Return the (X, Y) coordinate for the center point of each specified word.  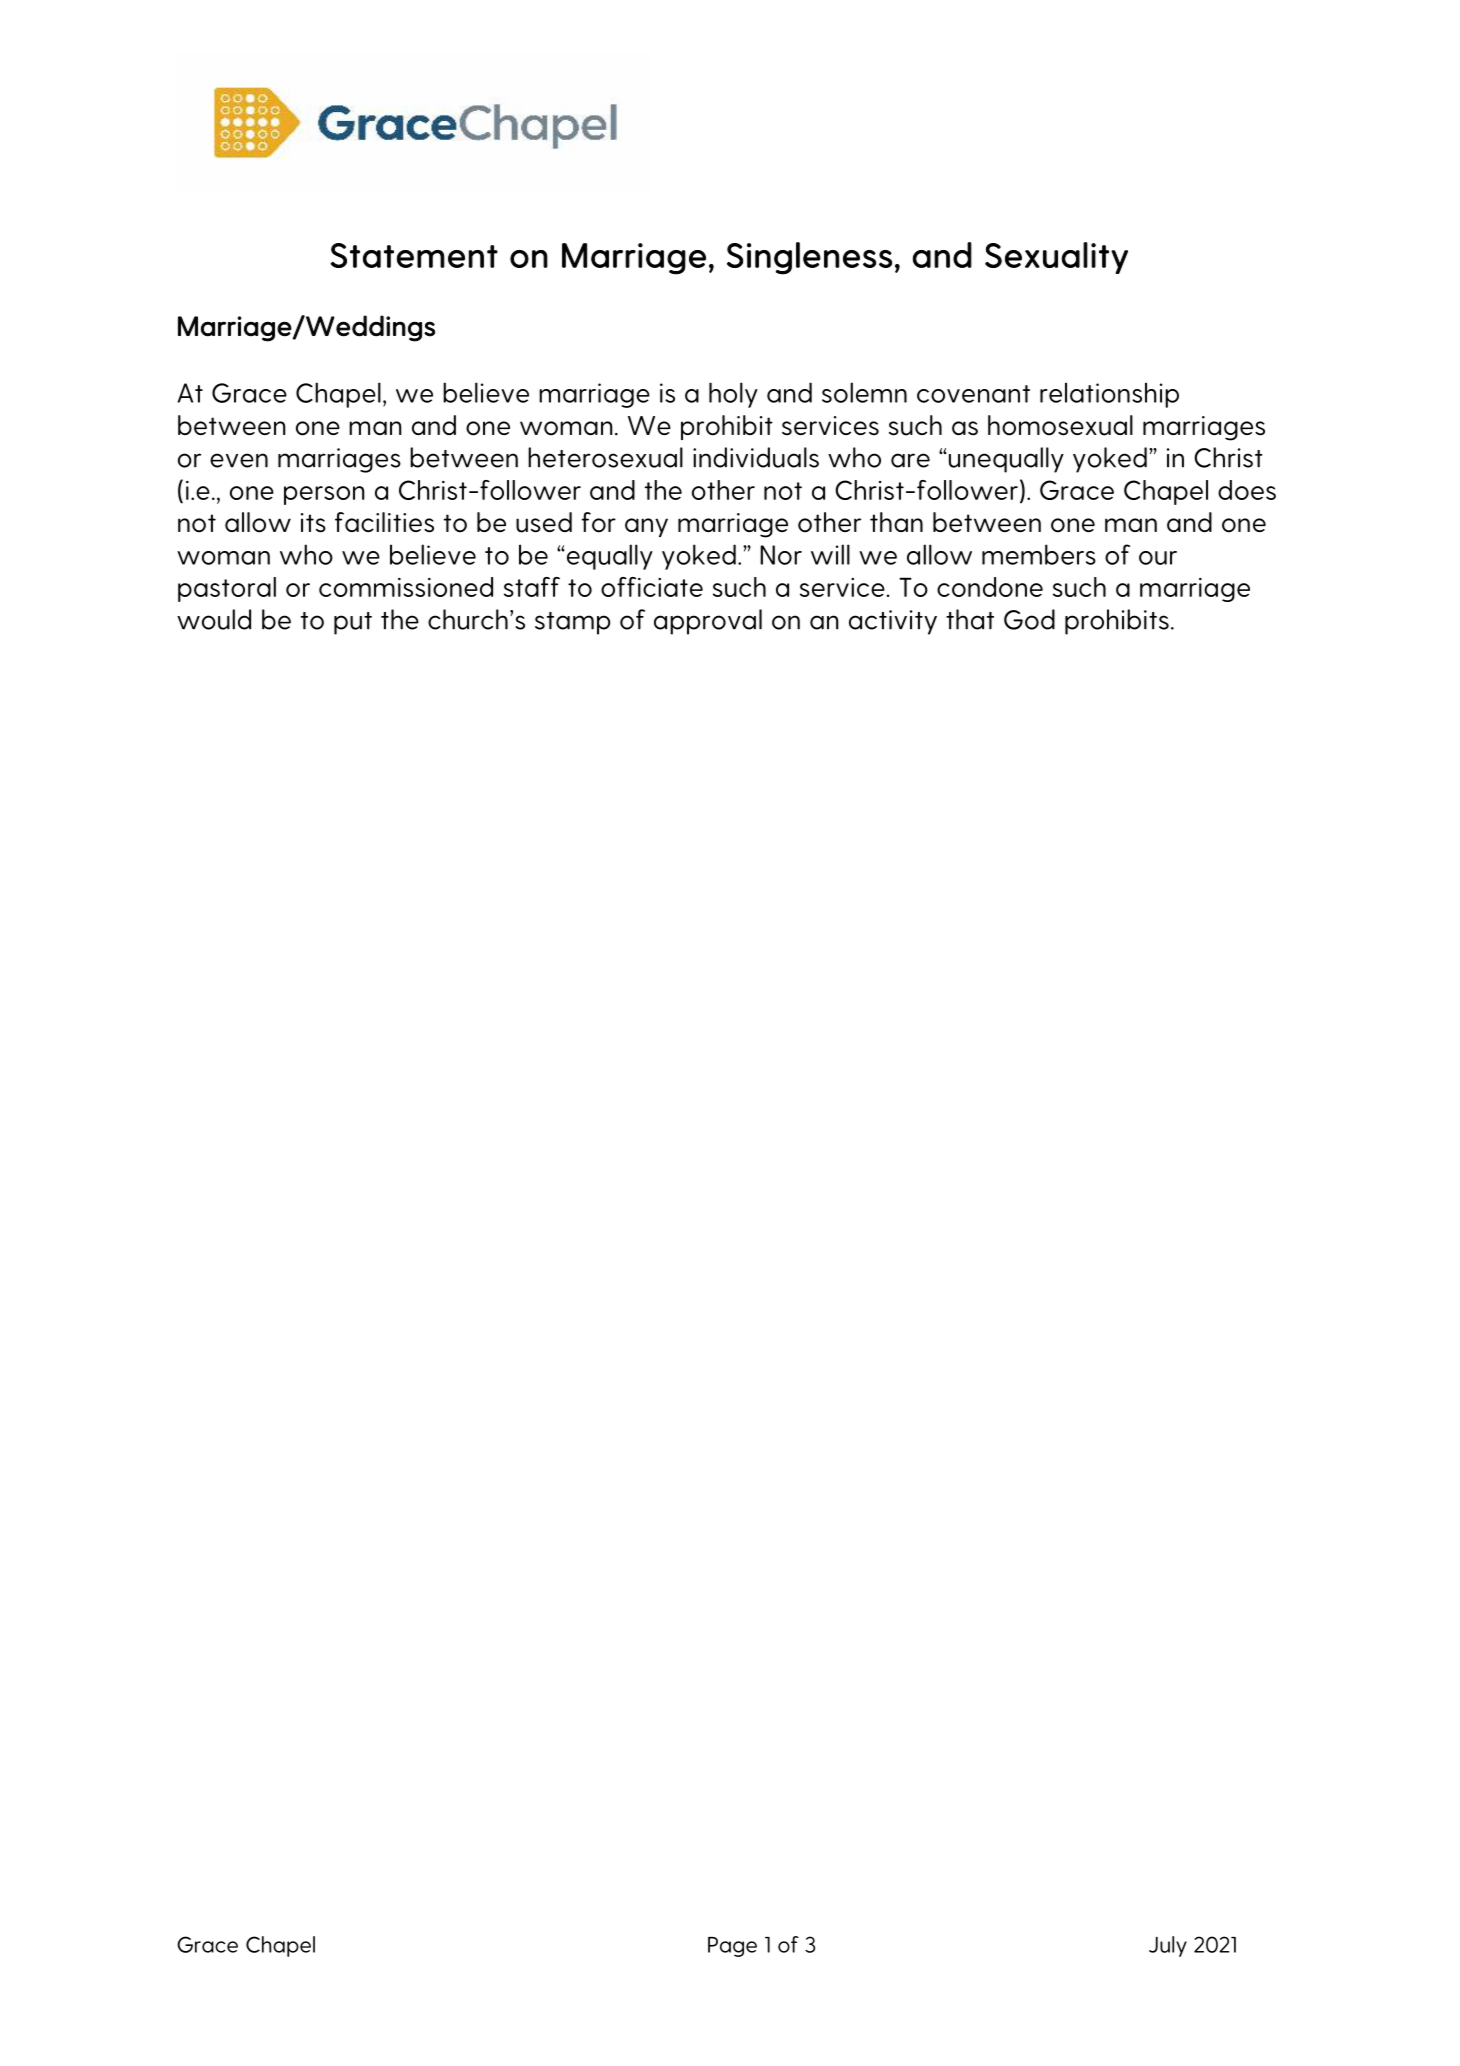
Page (732, 1947)
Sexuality (1056, 258)
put (353, 623)
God (1029, 619)
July (1168, 1946)
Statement (414, 255)
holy (733, 395)
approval (708, 622)
